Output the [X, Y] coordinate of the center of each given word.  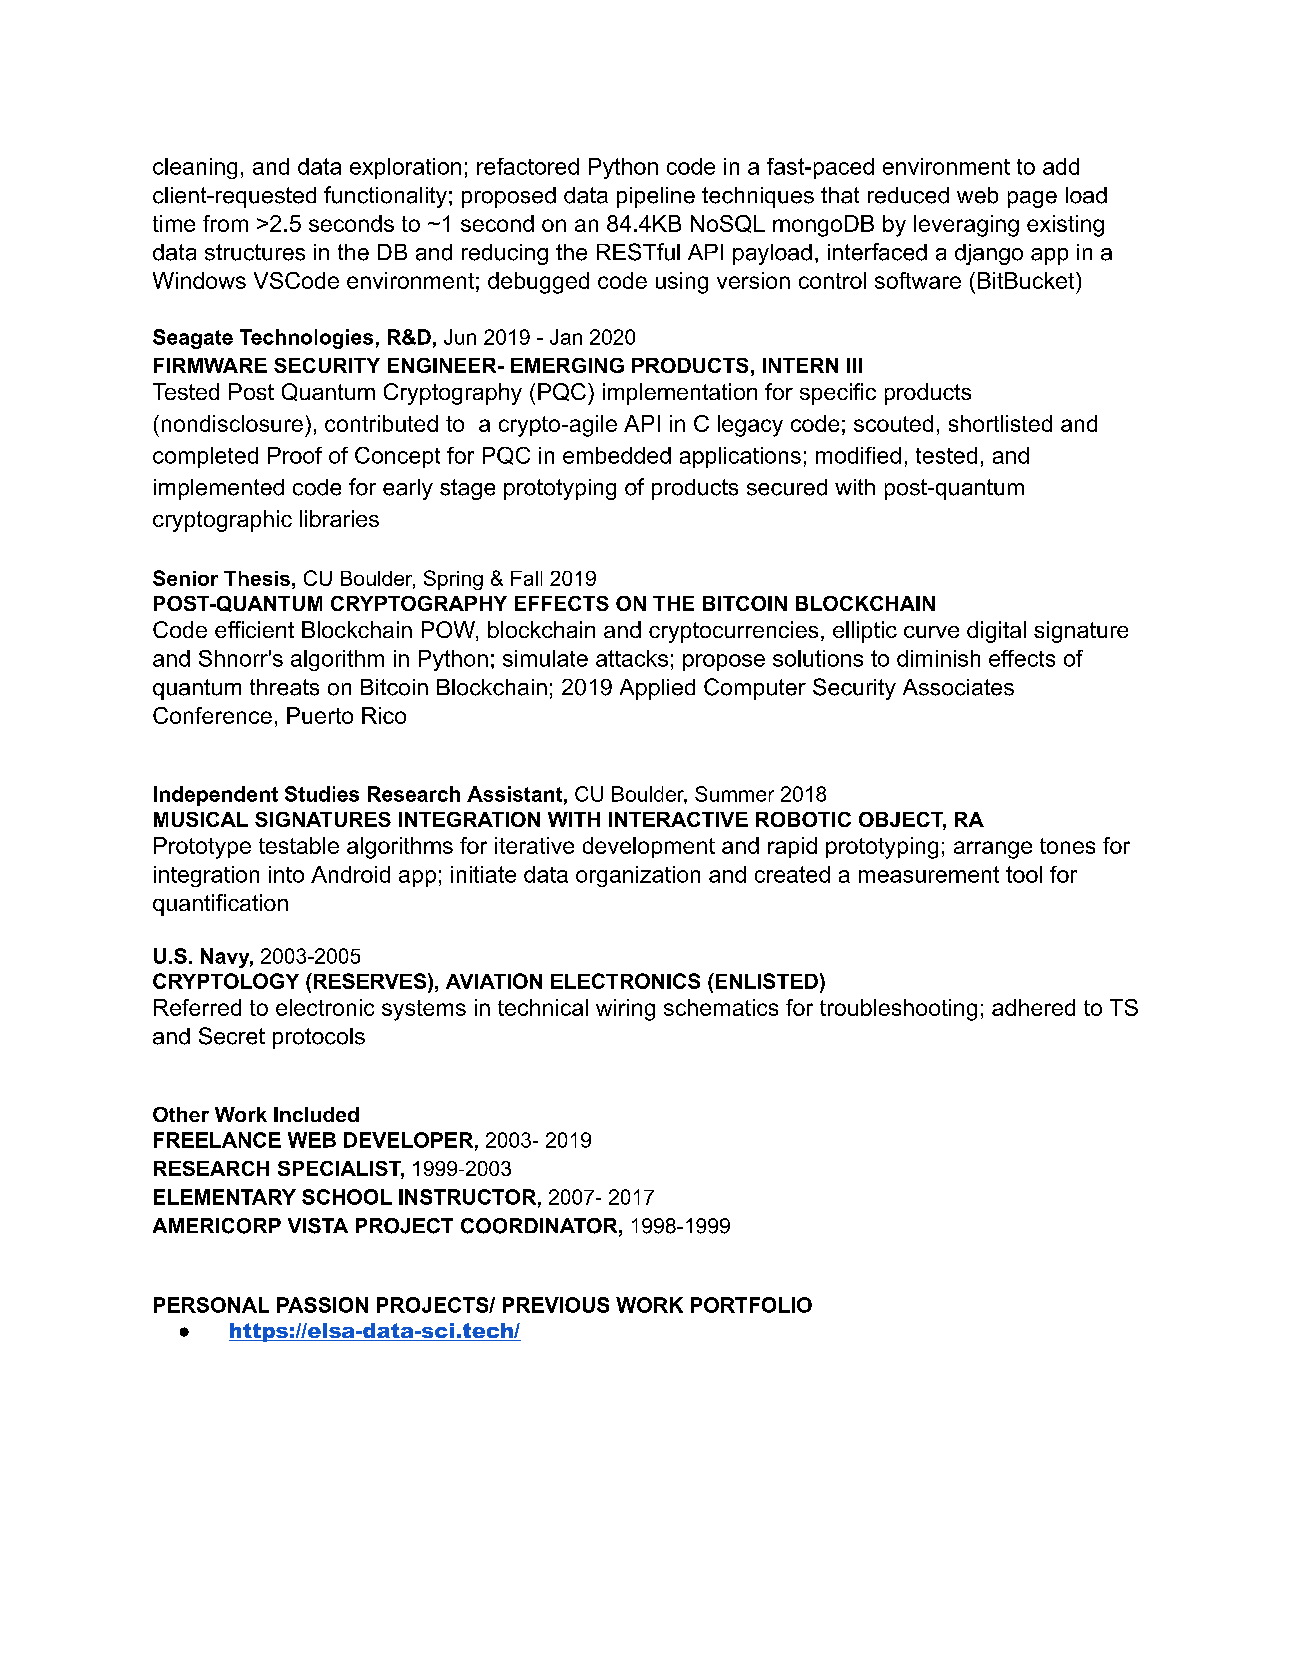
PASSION [322, 1305]
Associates [958, 687]
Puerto [320, 715]
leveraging [966, 226]
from [225, 223]
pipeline [656, 197]
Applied [657, 689]
